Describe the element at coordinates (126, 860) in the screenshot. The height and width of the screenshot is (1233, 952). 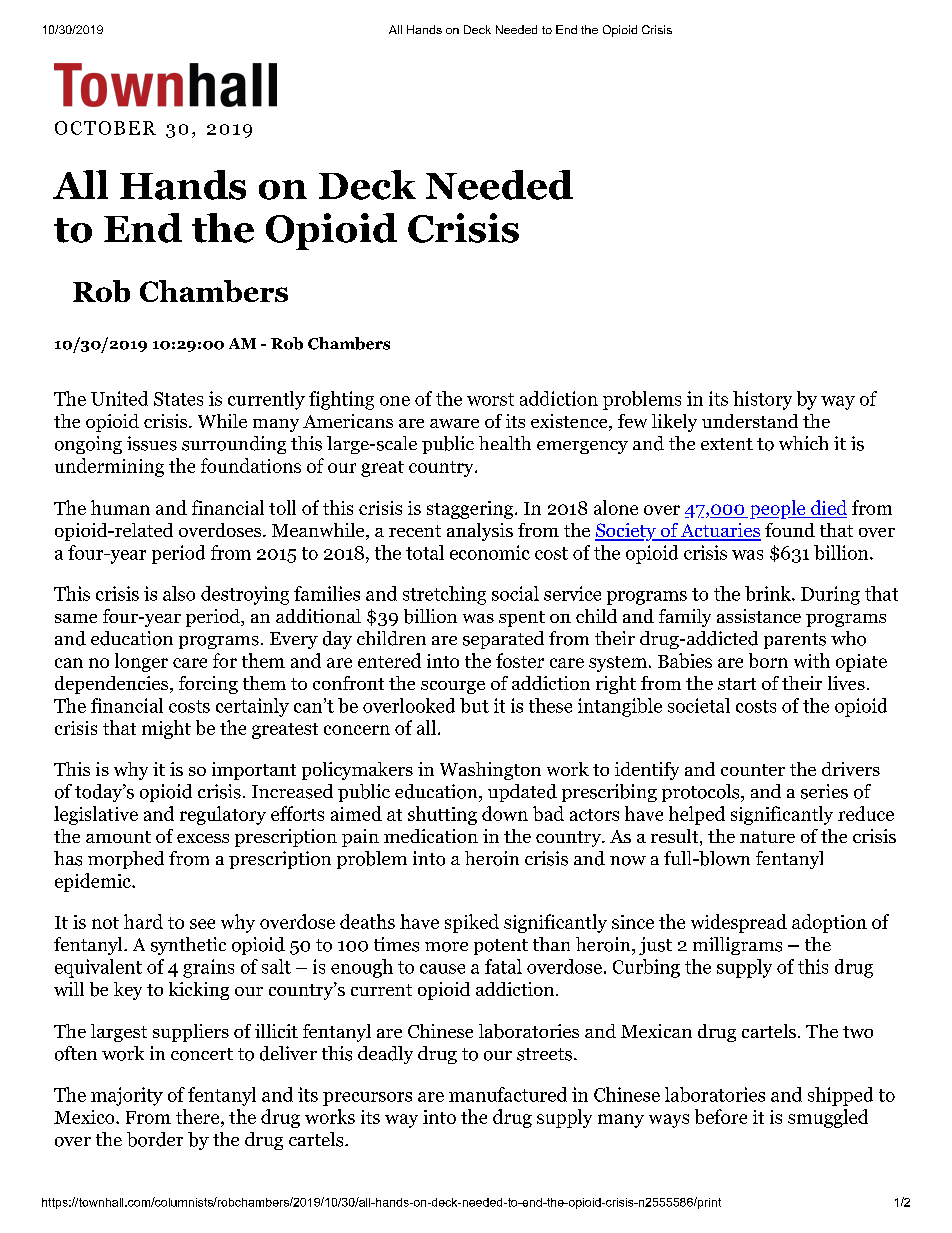
I see `morphed` at that location.
